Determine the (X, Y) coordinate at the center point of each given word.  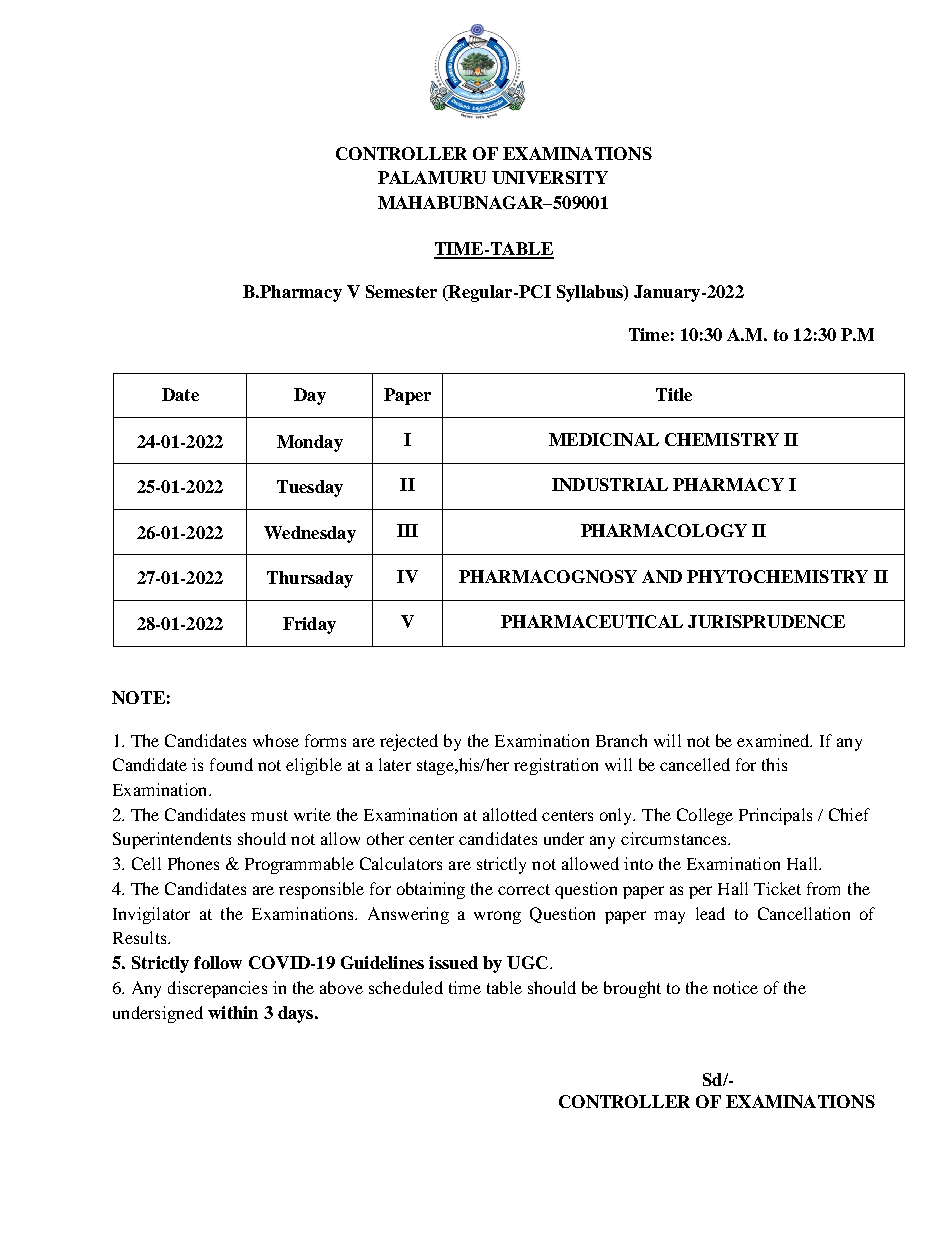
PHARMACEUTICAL (592, 621)
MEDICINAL (604, 439)
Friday (309, 625)
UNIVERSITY (550, 177)
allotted (510, 814)
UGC (527, 962)
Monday (310, 443)
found (231, 764)
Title (674, 394)
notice (735, 987)
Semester (401, 291)
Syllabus (591, 293)
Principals (775, 816)
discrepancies (217, 989)
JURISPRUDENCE (766, 621)
